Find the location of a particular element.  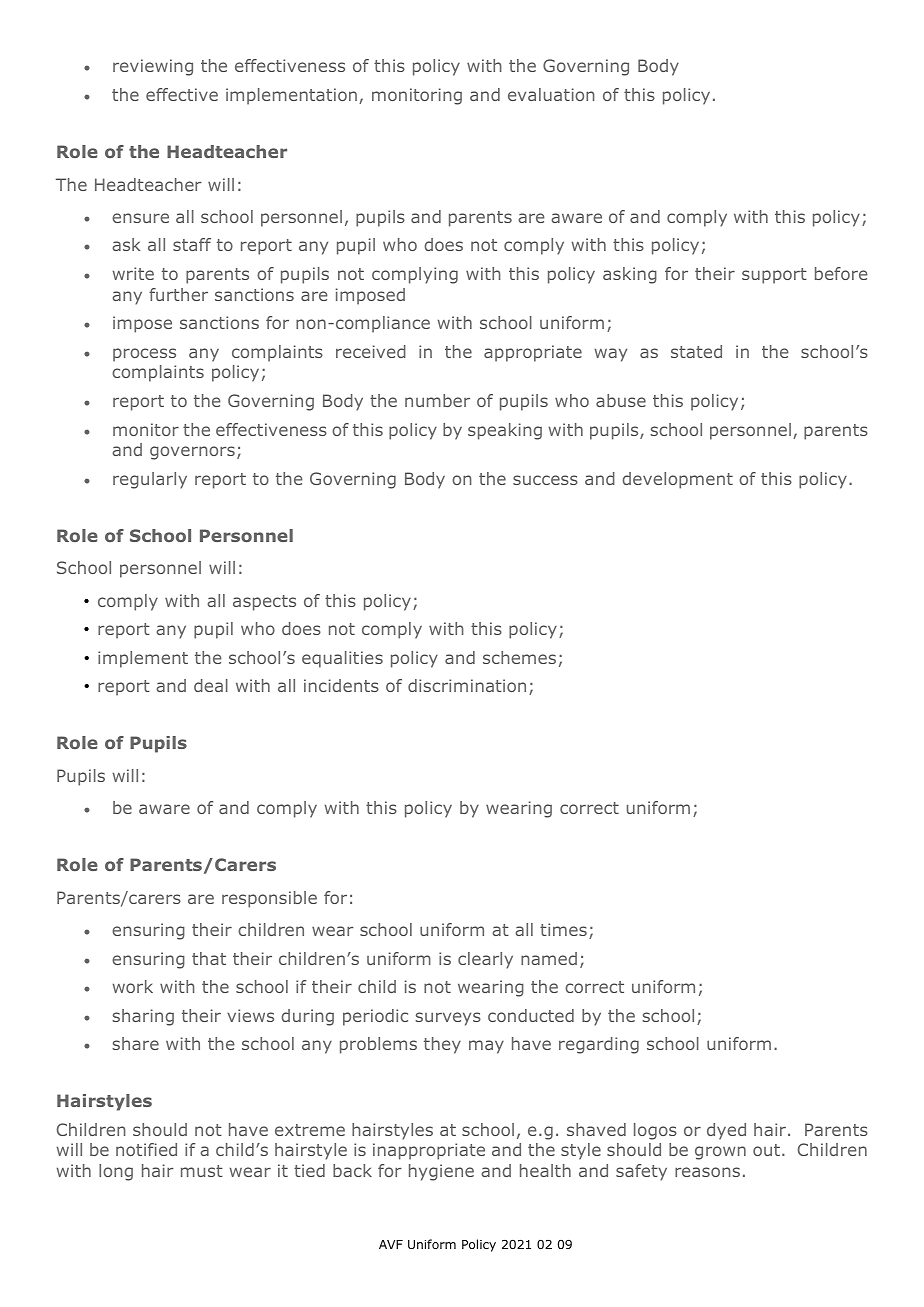

support is located at coordinates (774, 276).
